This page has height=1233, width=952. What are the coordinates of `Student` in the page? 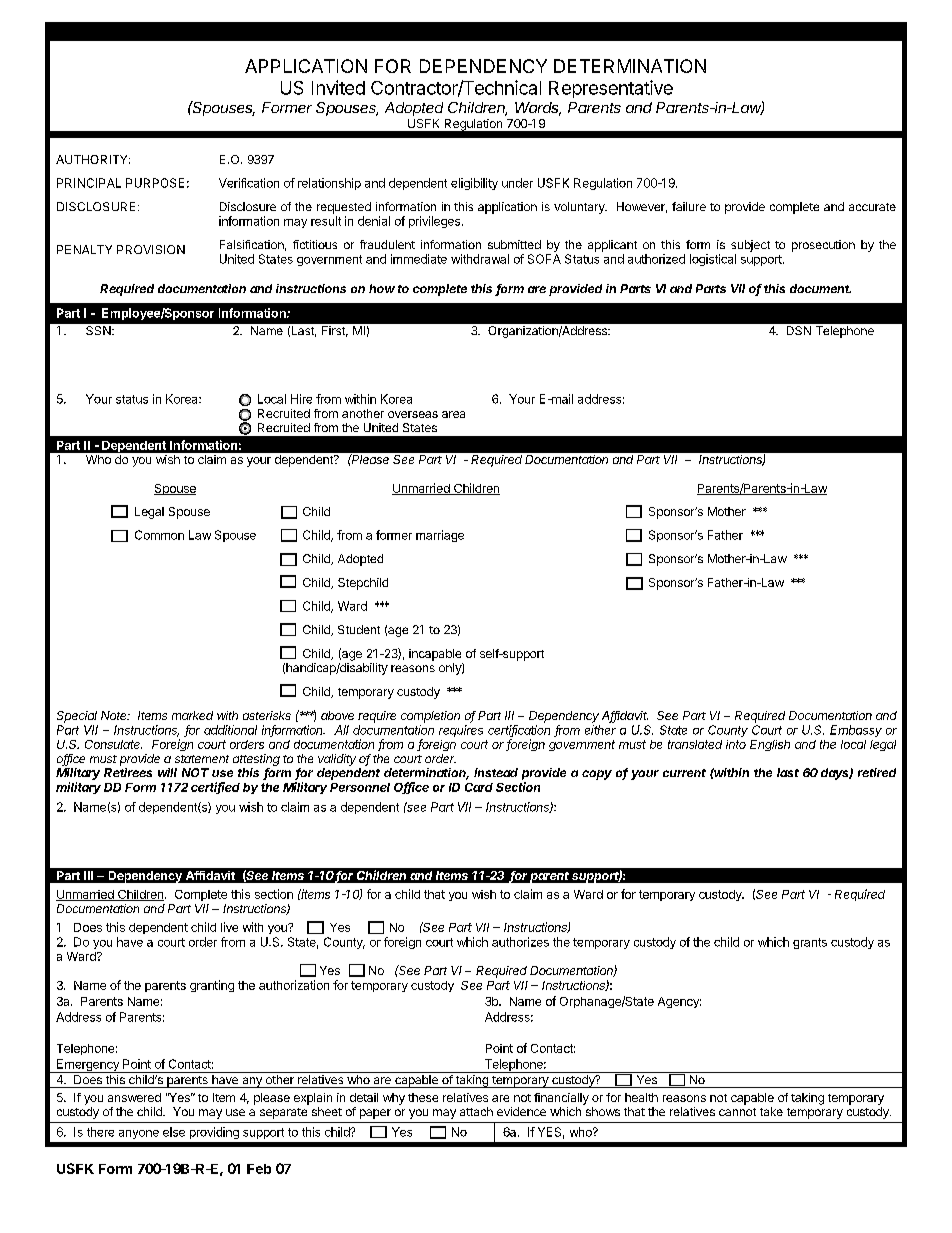 It's located at (359, 629).
